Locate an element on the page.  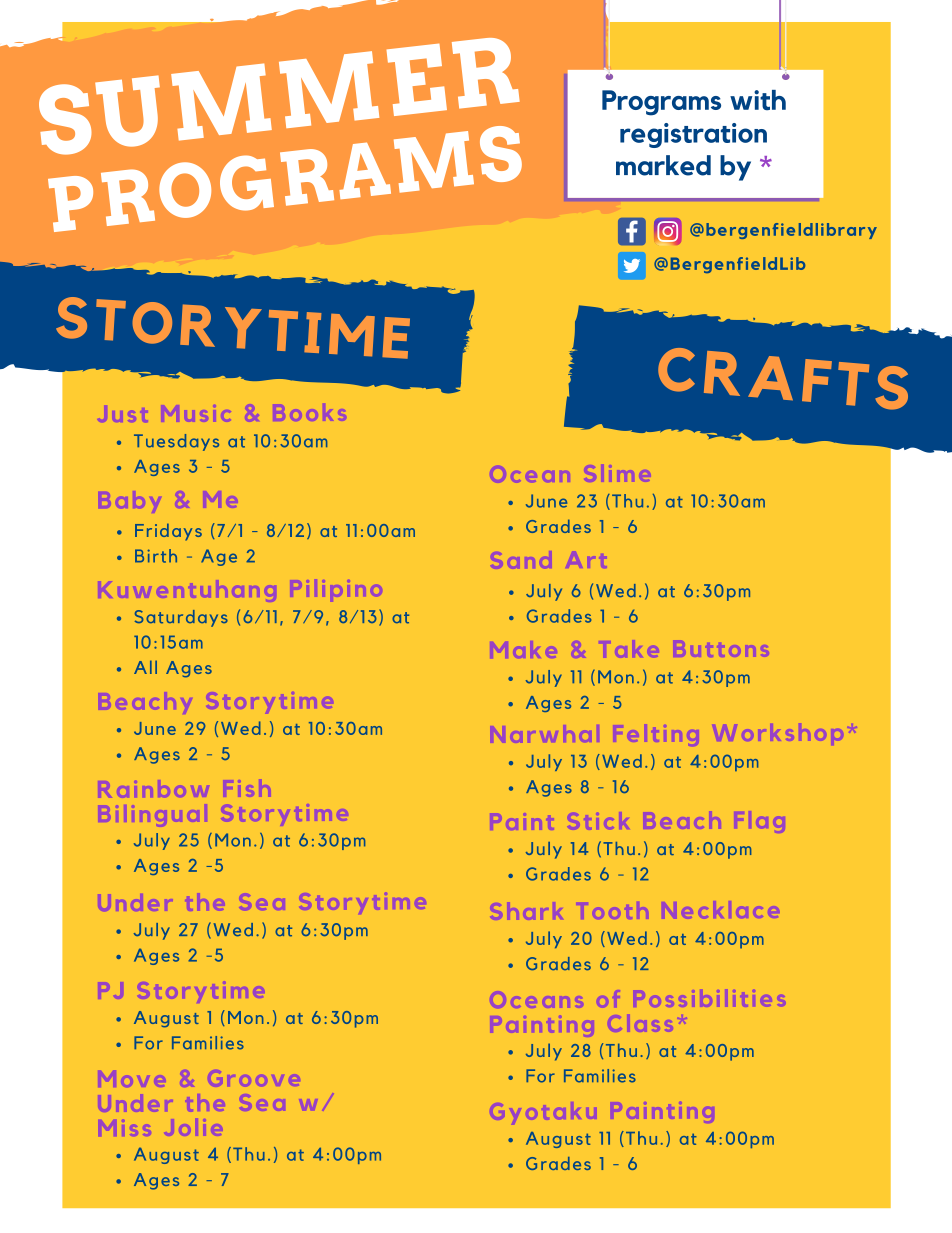
with is located at coordinates (758, 100).
